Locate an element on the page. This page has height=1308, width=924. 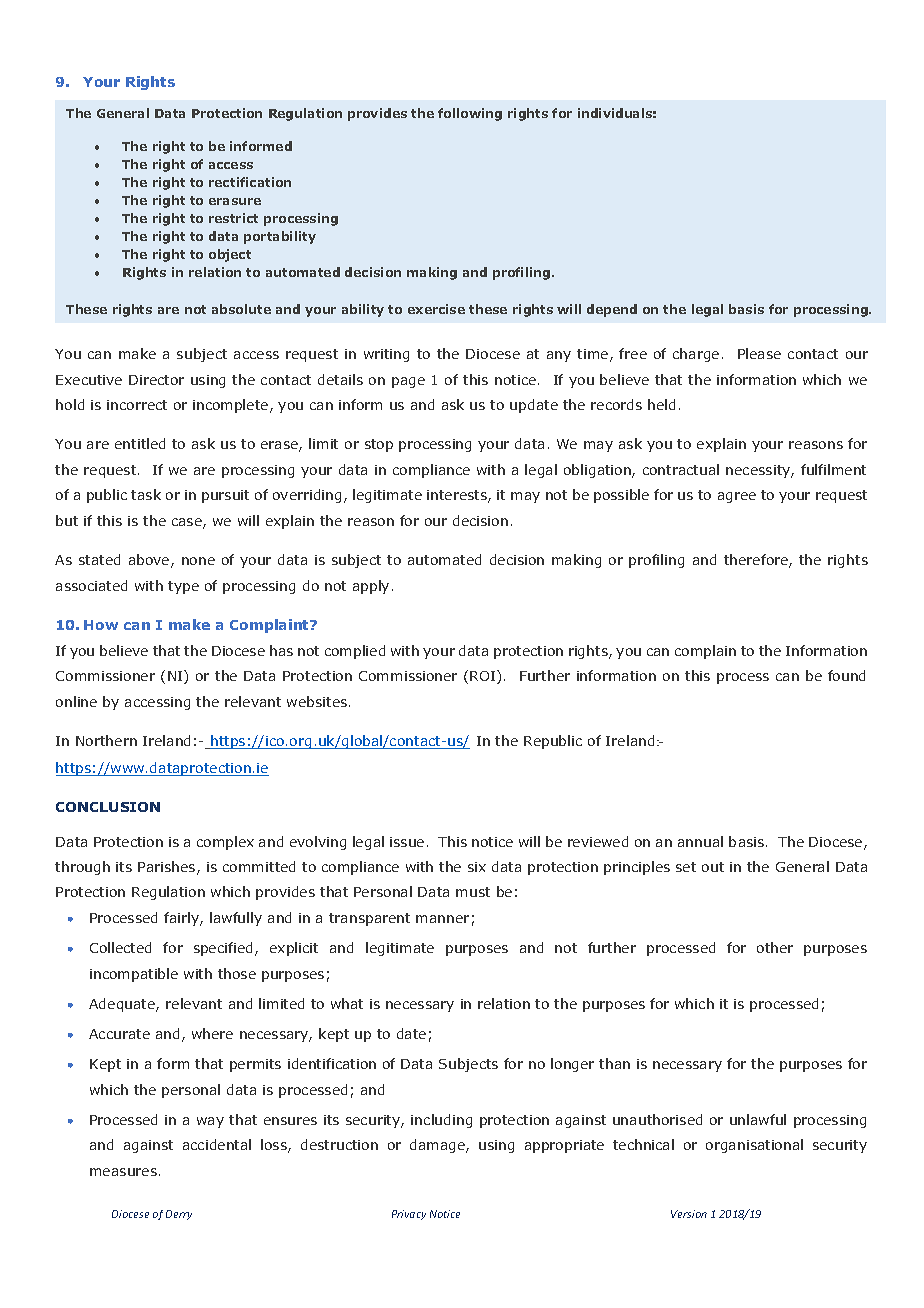
other is located at coordinates (775, 947).
